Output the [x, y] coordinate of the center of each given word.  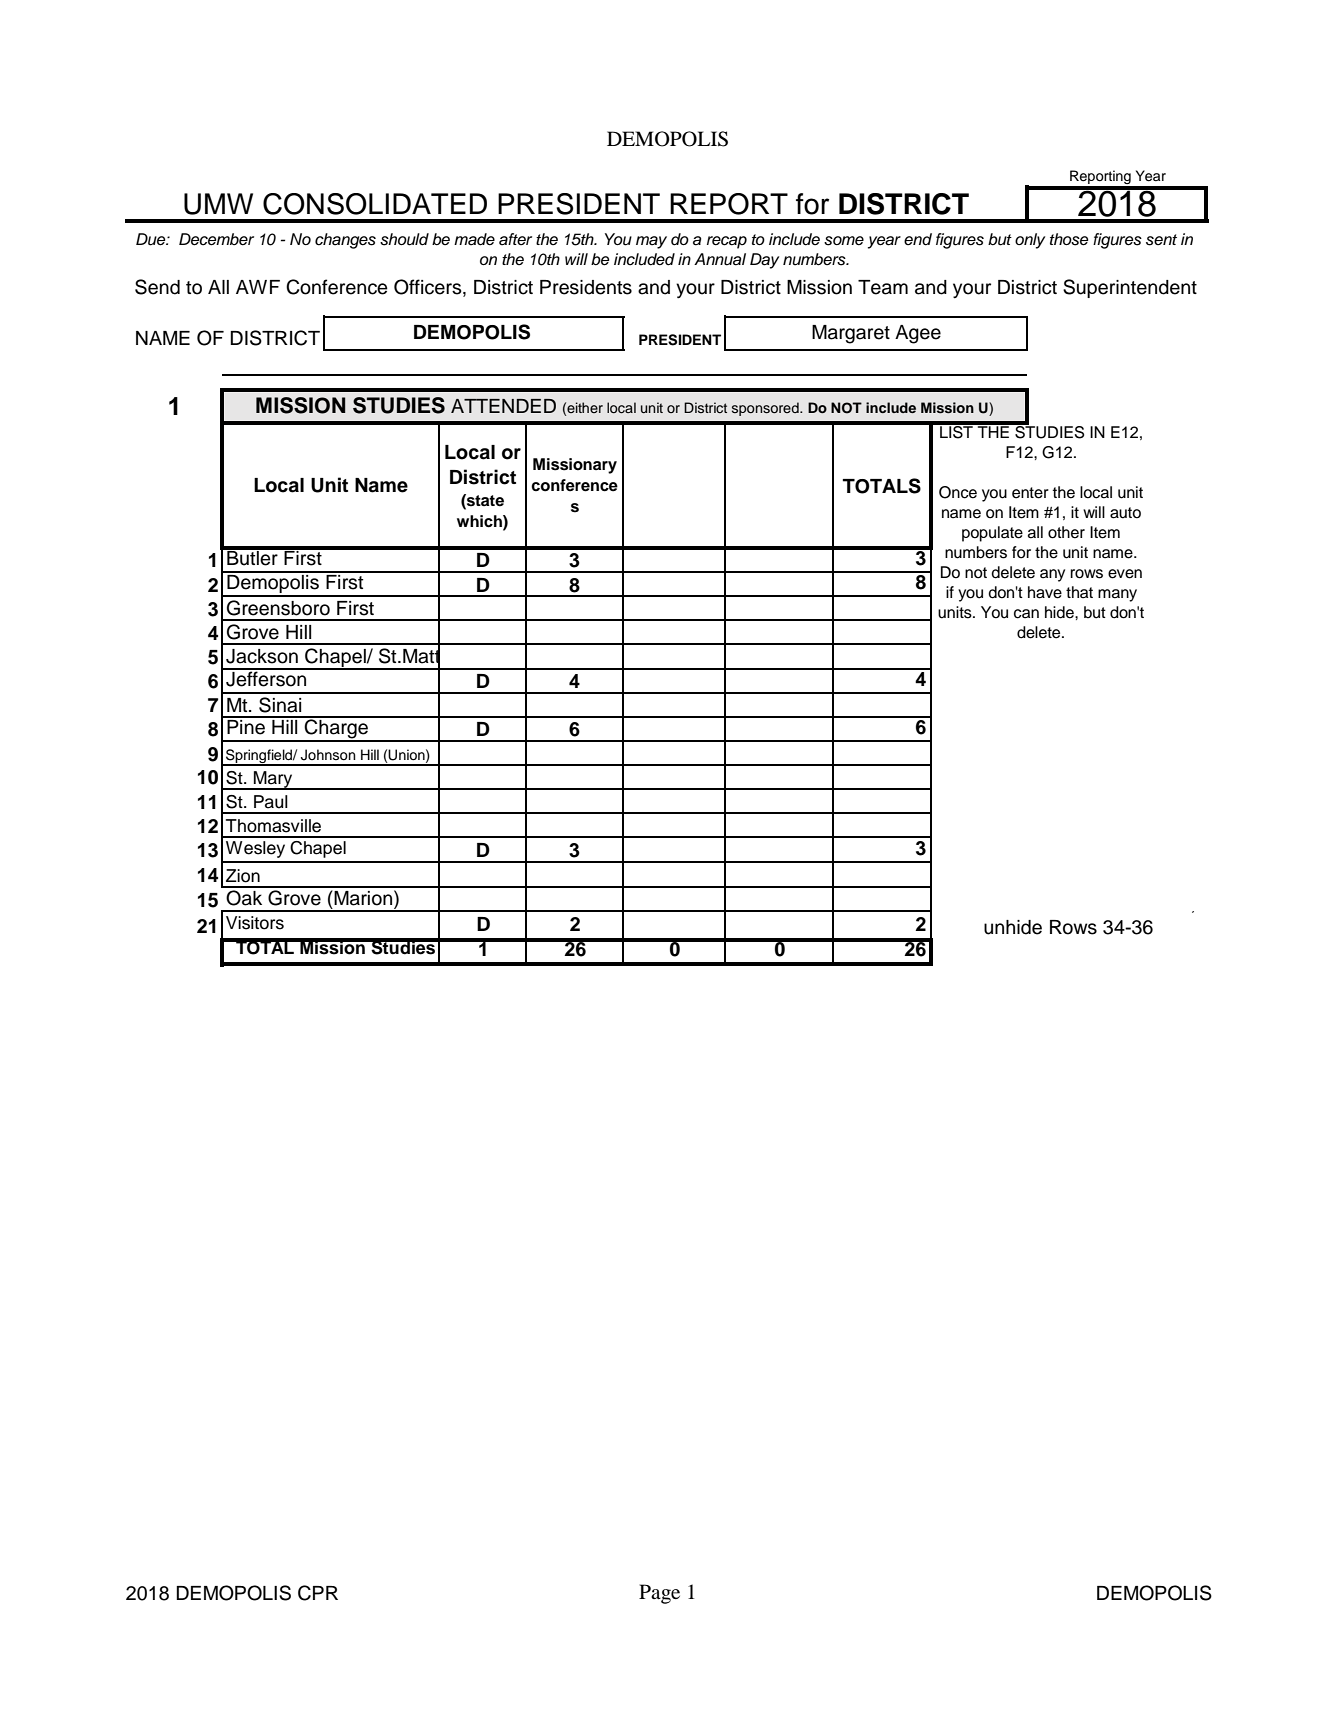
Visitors [255, 923]
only [1030, 241]
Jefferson [266, 678]
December [216, 239]
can [1026, 614]
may [651, 242]
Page [659, 1594]
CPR [318, 1593]
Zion [243, 876]
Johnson [328, 755]
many [1117, 595]
